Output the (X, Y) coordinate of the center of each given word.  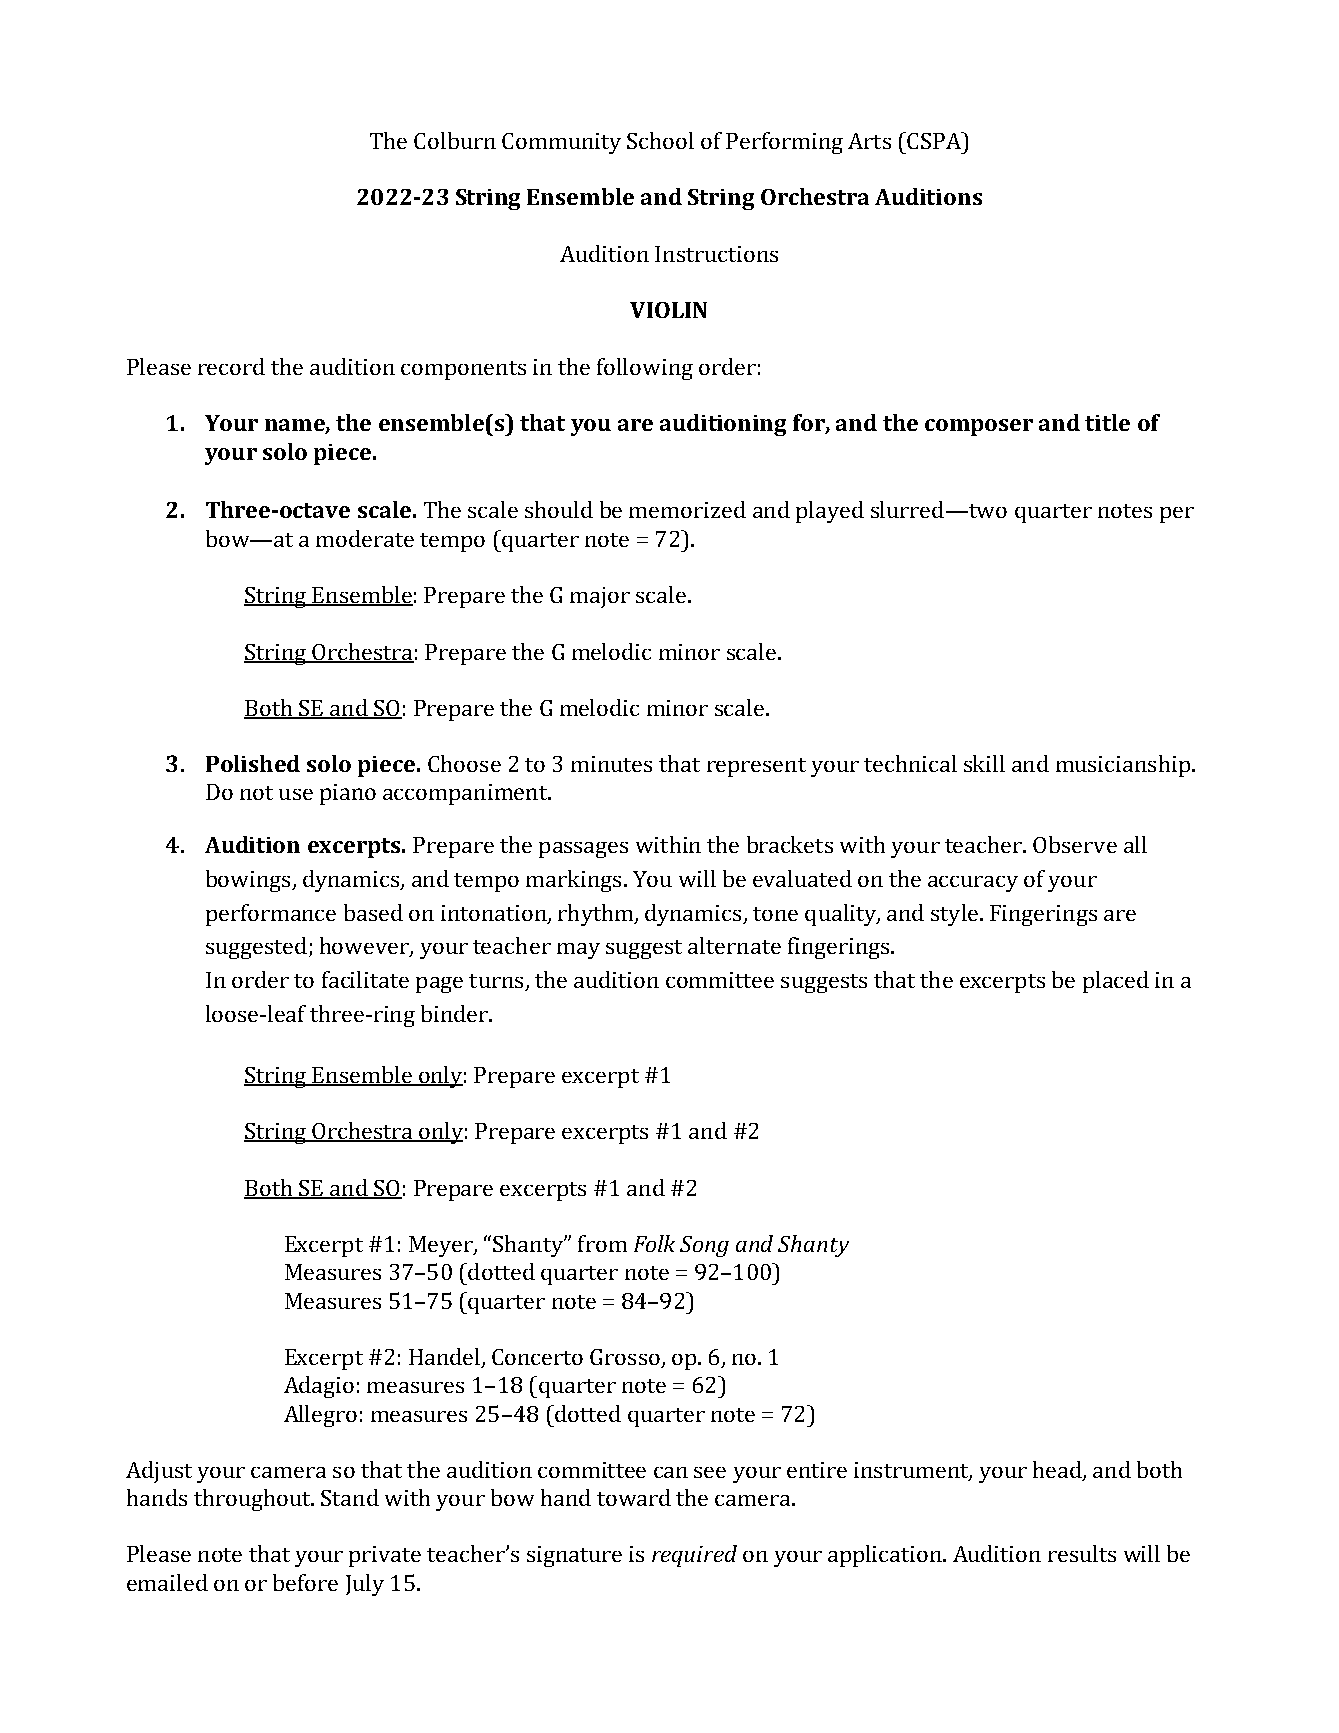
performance (271, 915)
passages (583, 850)
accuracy (973, 884)
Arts (869, 141)
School (660, 140)
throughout (253, 1500)
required (694, 1556)
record (231, 366)
